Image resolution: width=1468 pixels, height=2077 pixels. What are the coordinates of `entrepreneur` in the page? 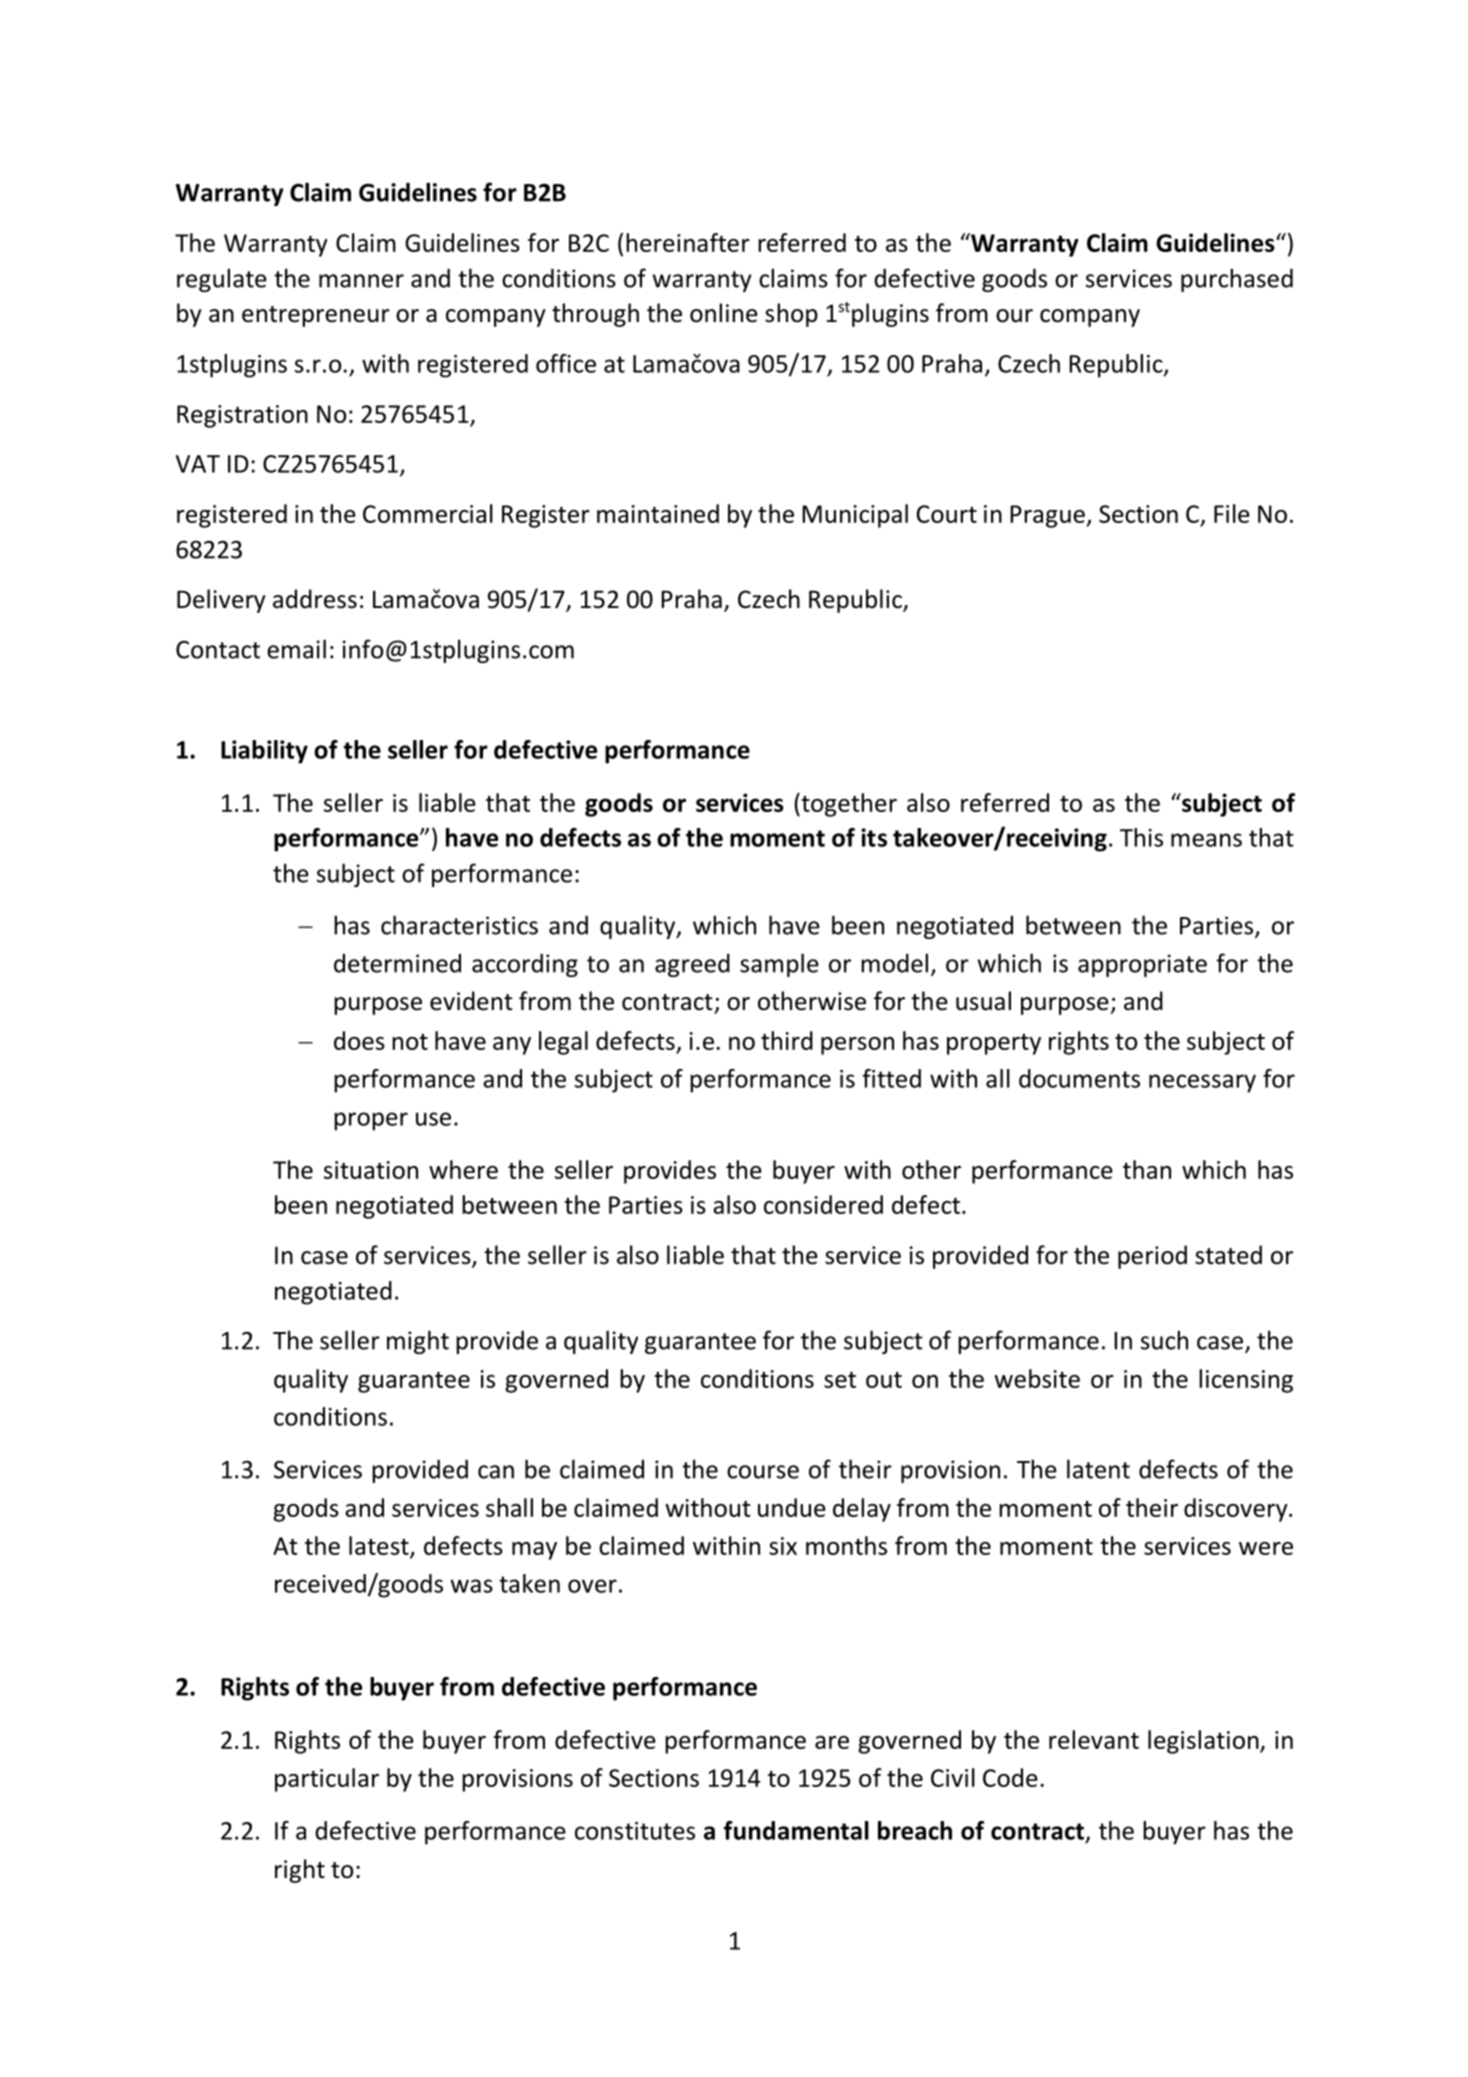 It's located at (316, 316).
